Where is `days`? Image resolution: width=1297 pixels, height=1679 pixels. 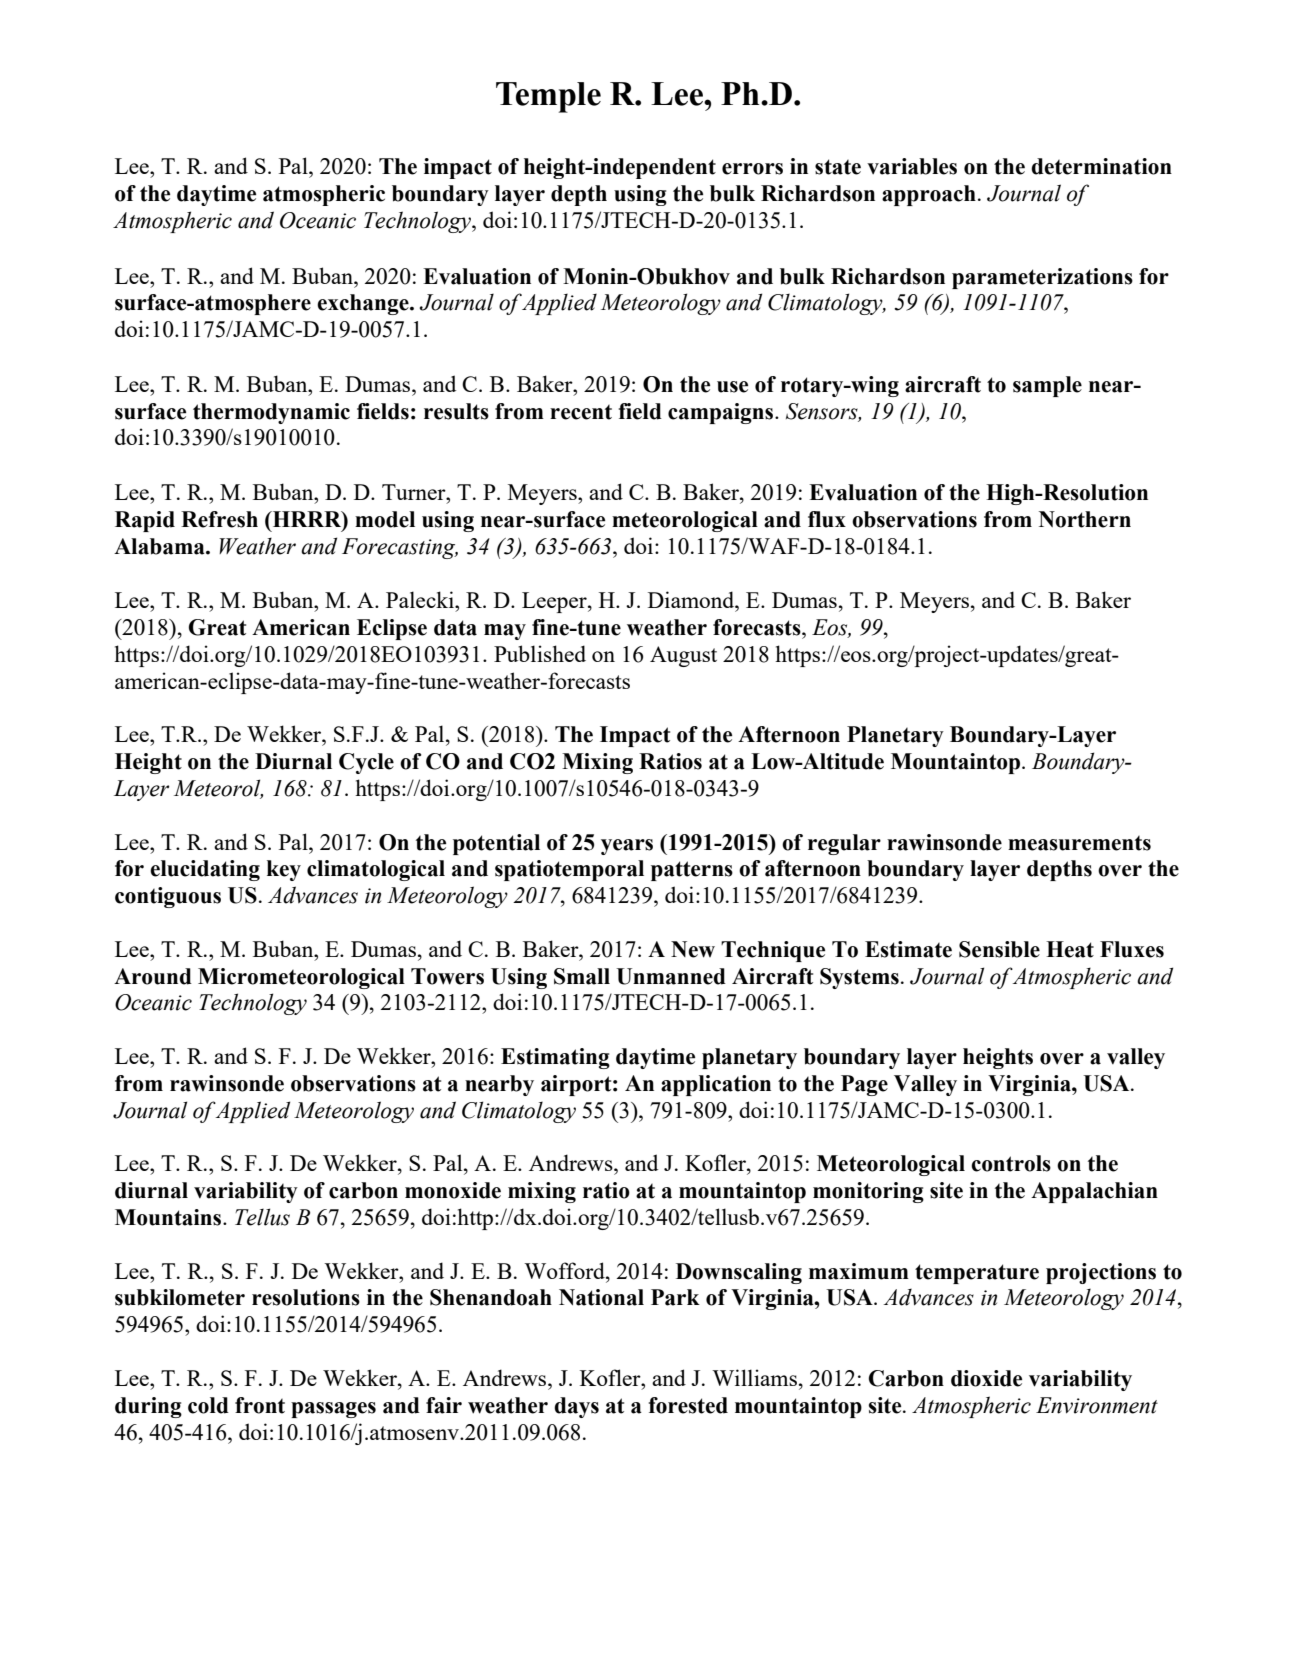
days is located at coordinates (576, 1407).
